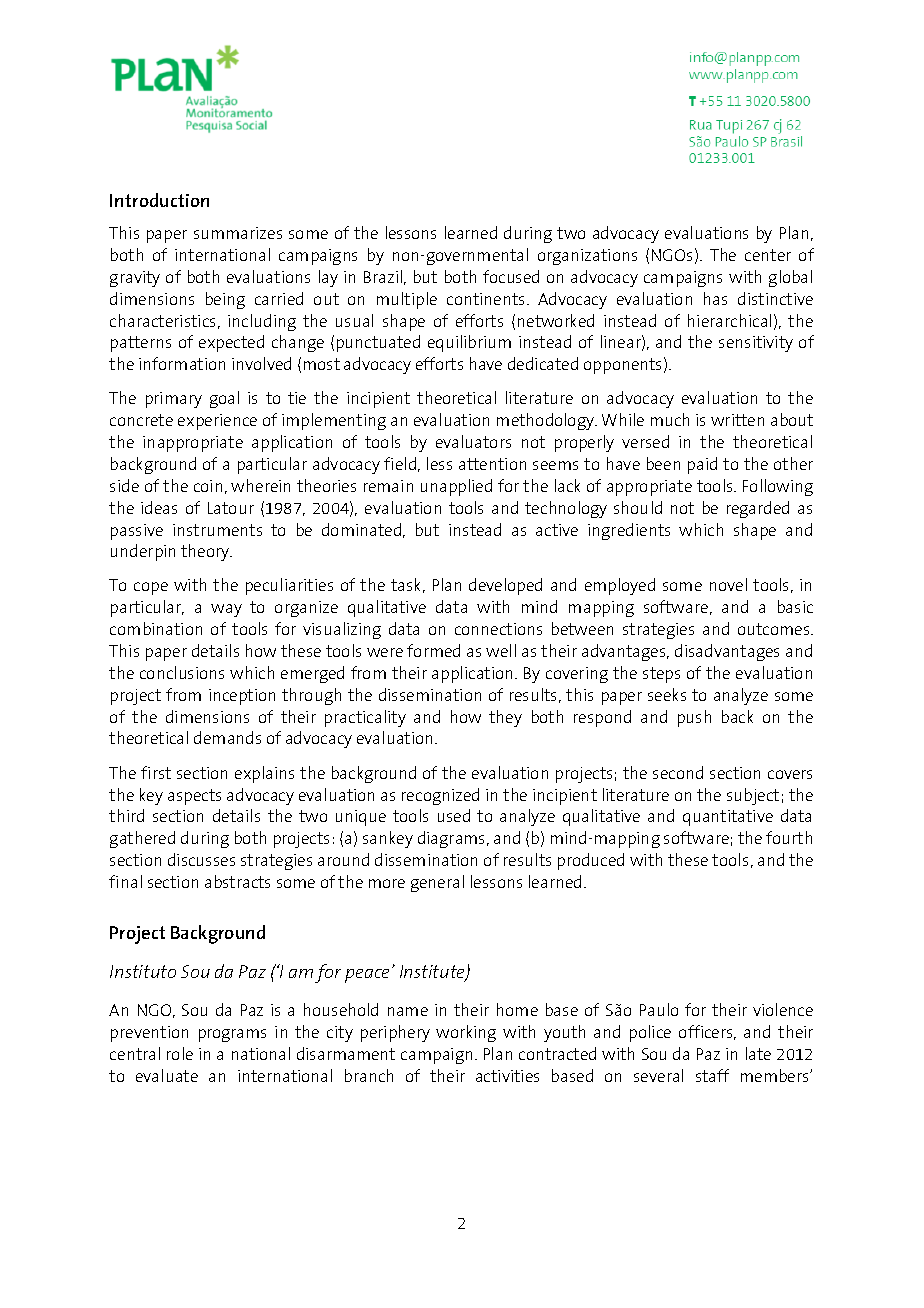 The image size is (924, 1308). What do you see at coordinates (678, 772) in the screenshot?
I see `second` at bounding box center [678, 772].
